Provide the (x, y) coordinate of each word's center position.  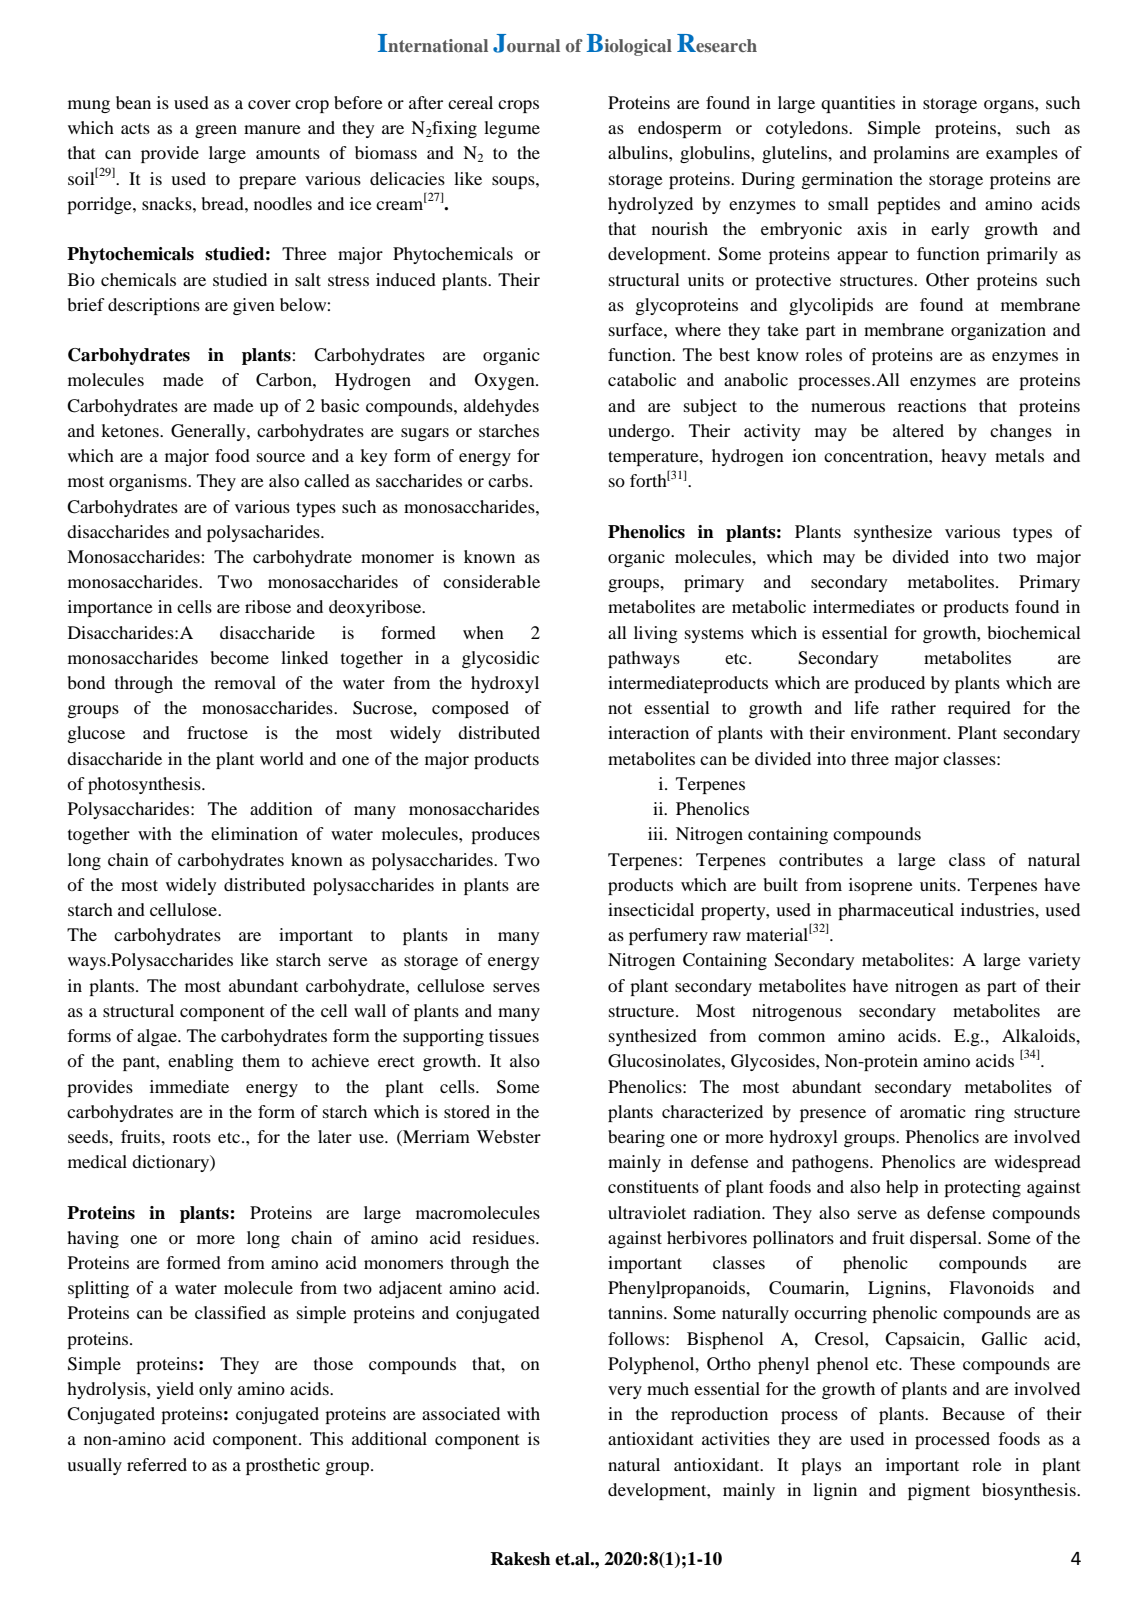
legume (512, 129)
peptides (908, 205)
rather (913, 707)
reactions (932, 405)
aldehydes (501, 407)
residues (504, 1237)
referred (157, 1464)
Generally (209, 432)
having (93, 1239)
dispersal (945, 1239)
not (620, 708)
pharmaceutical (896, 911)
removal (245, 682)
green (216, 131)
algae (158, 1037)
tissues (514, 1035)
